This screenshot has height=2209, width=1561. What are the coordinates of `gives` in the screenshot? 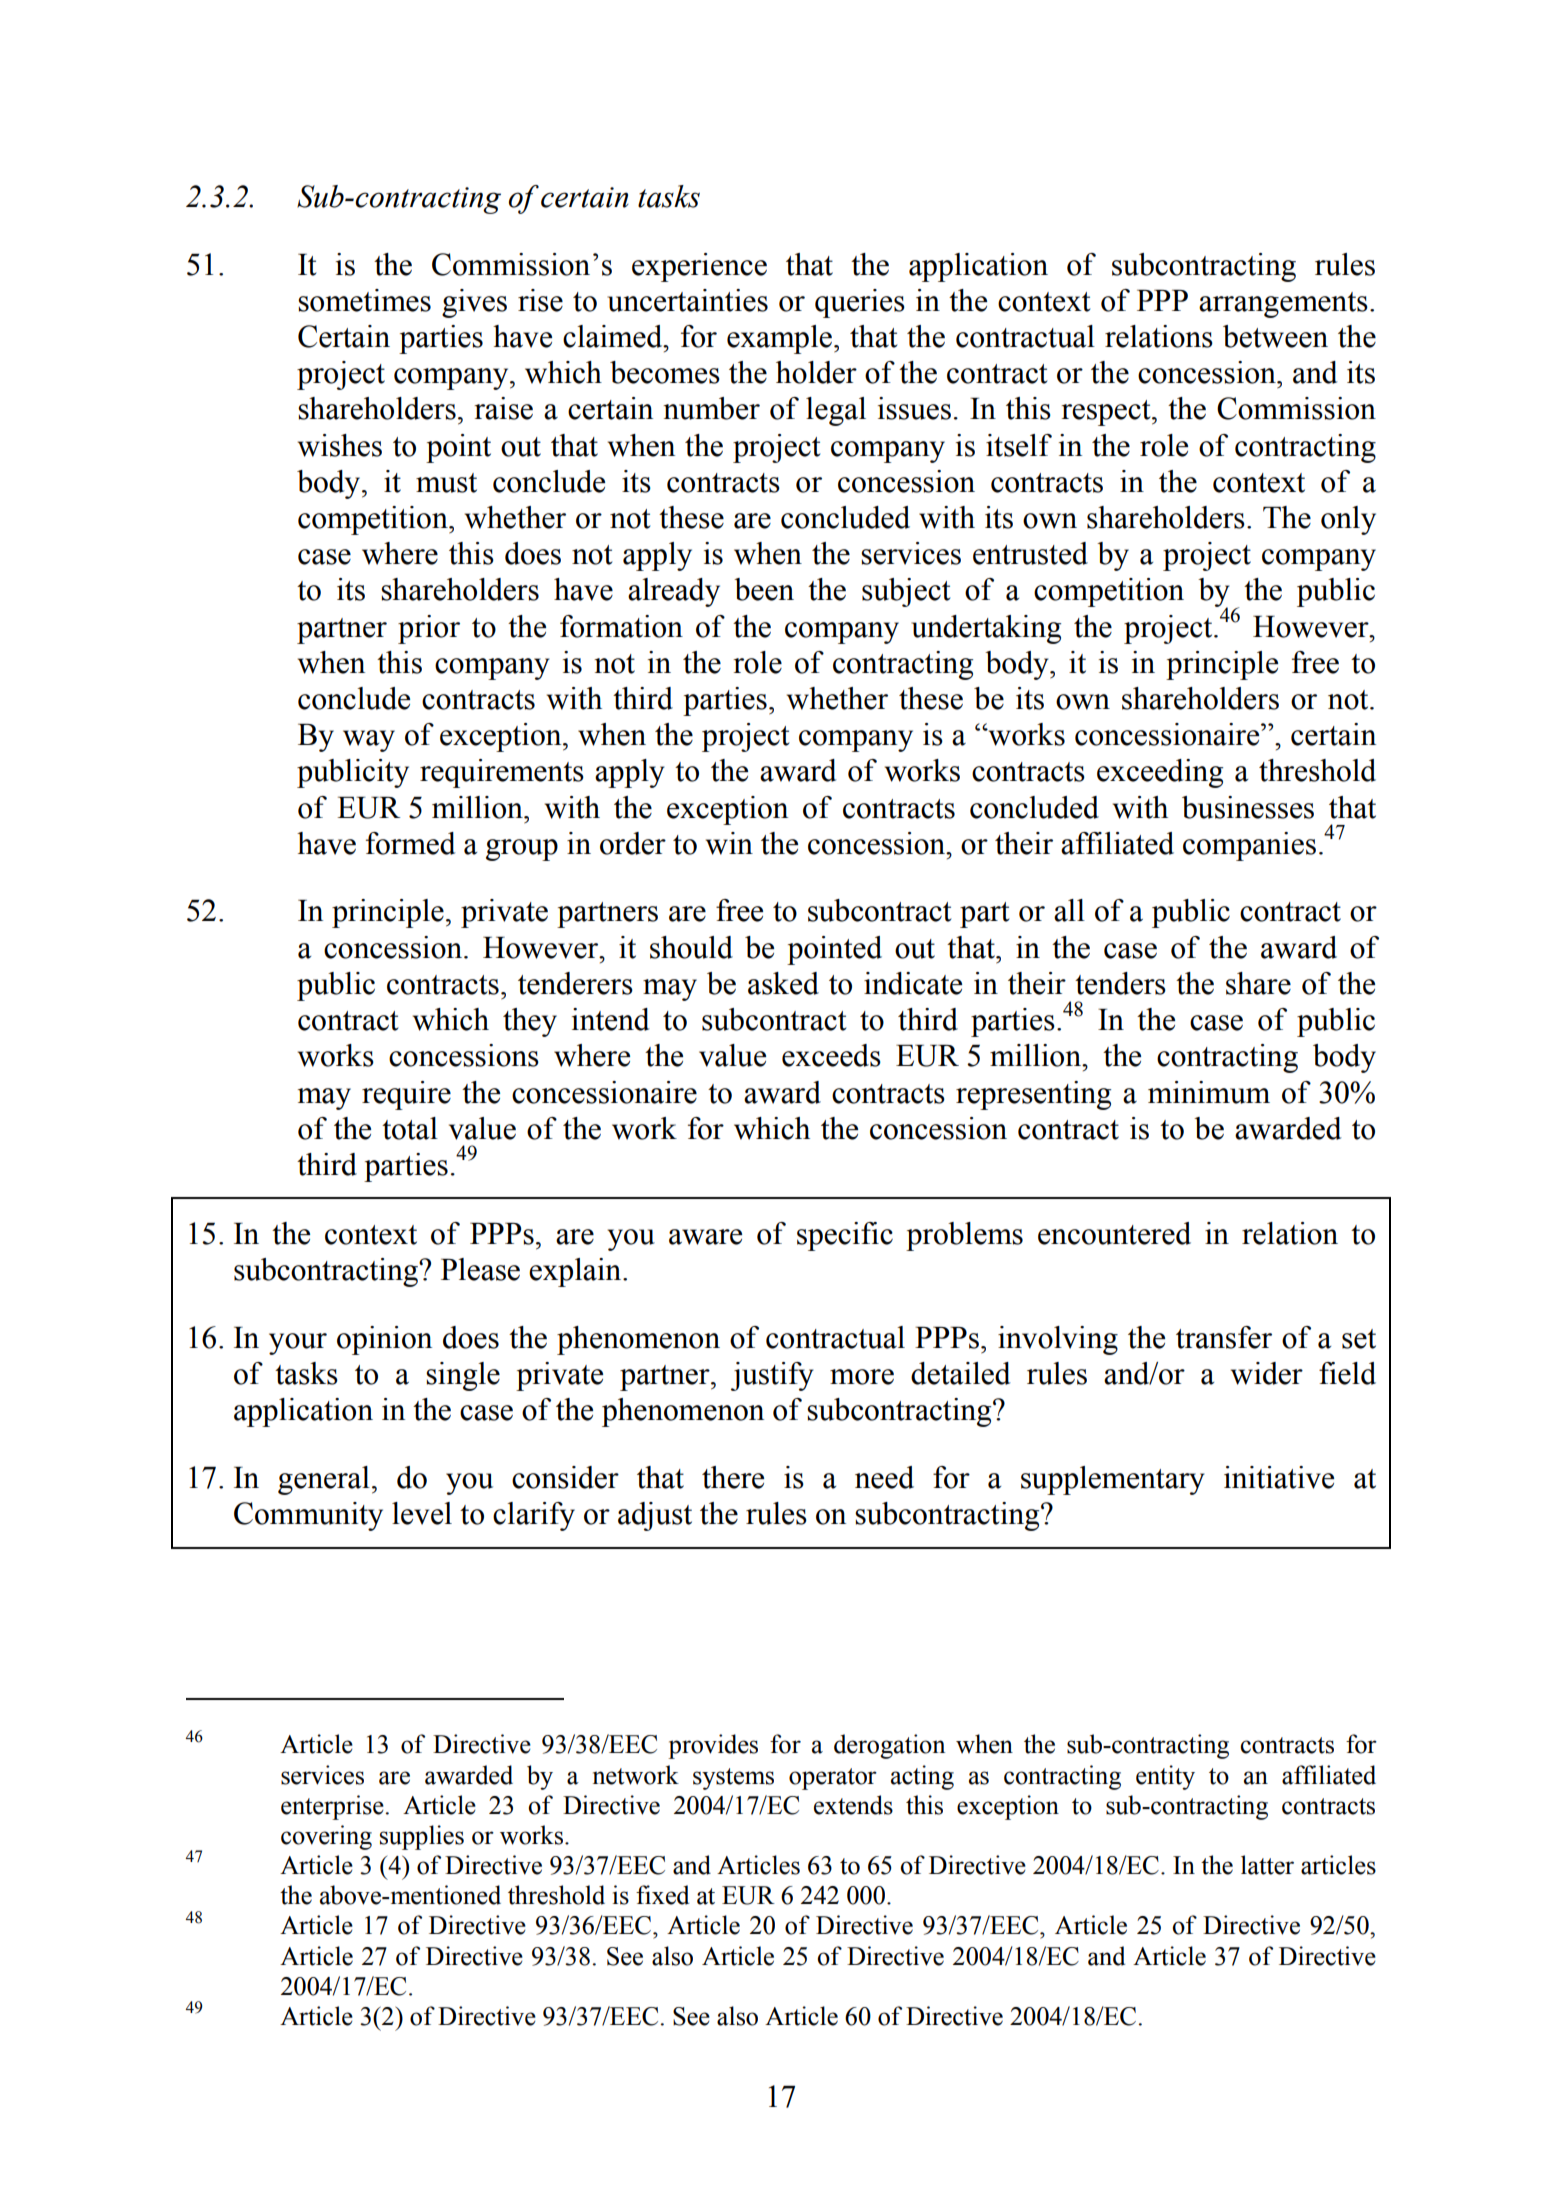 It's located at (474, 303).
